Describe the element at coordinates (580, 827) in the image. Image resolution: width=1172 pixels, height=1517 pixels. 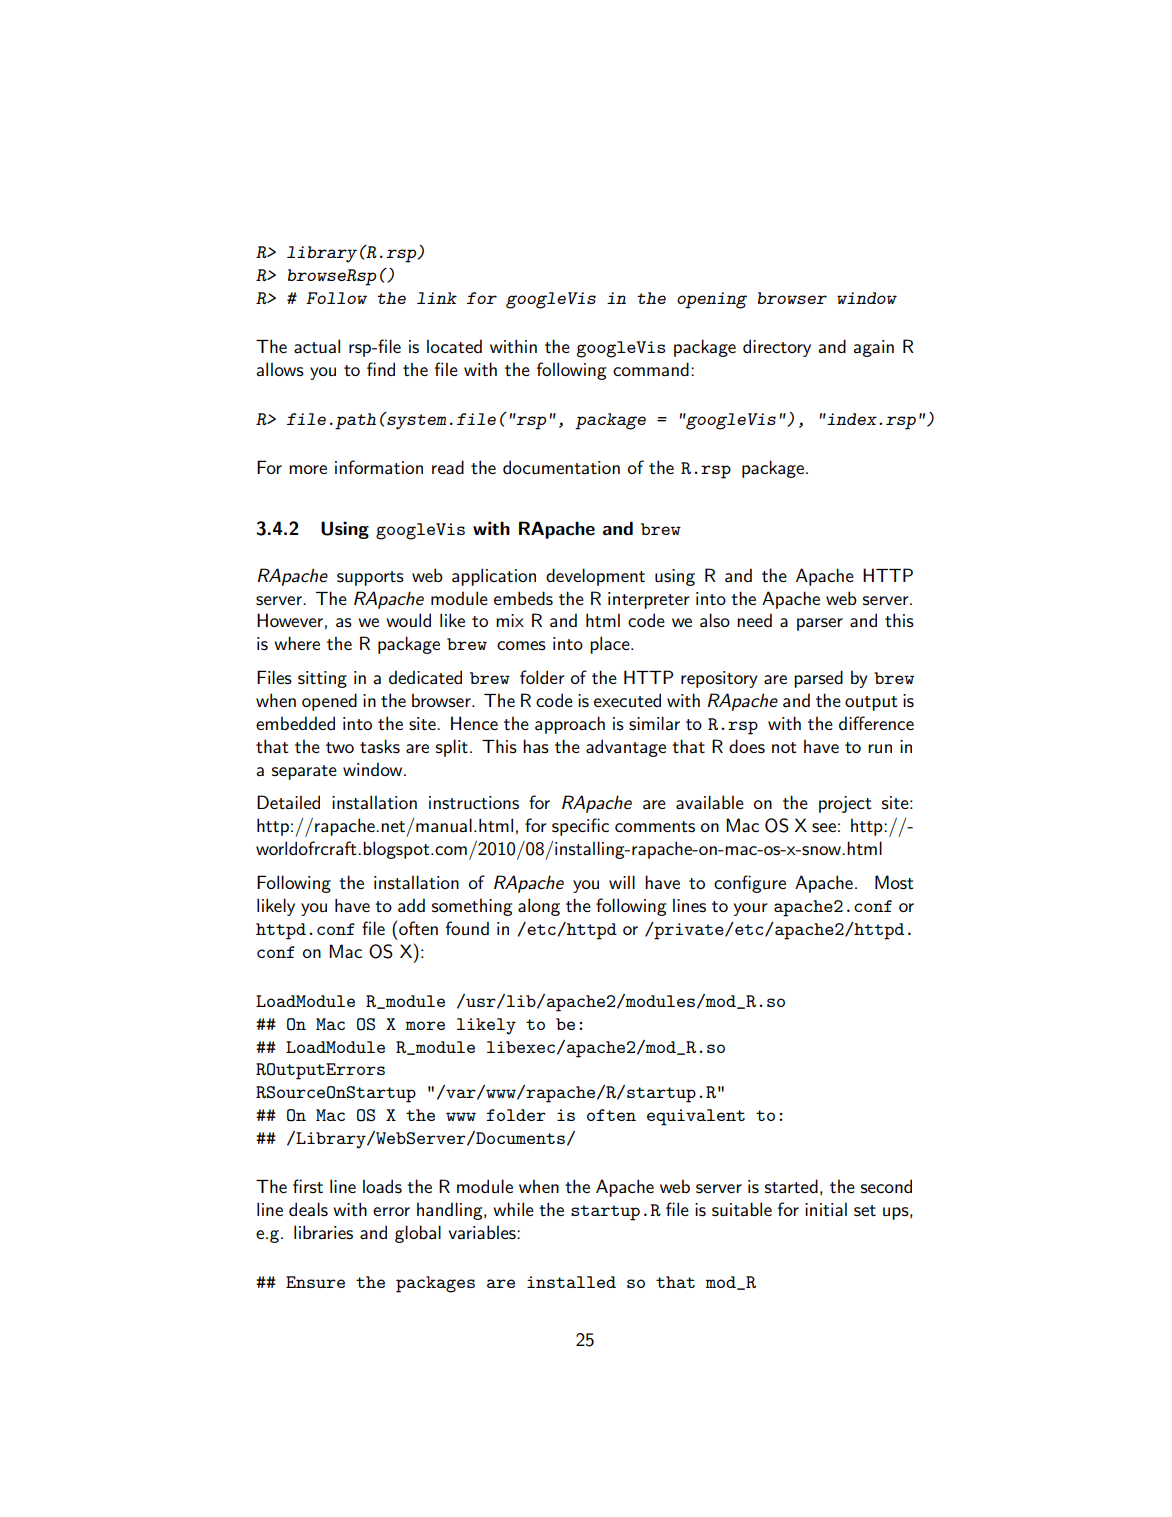
I see `specific` at that location.
